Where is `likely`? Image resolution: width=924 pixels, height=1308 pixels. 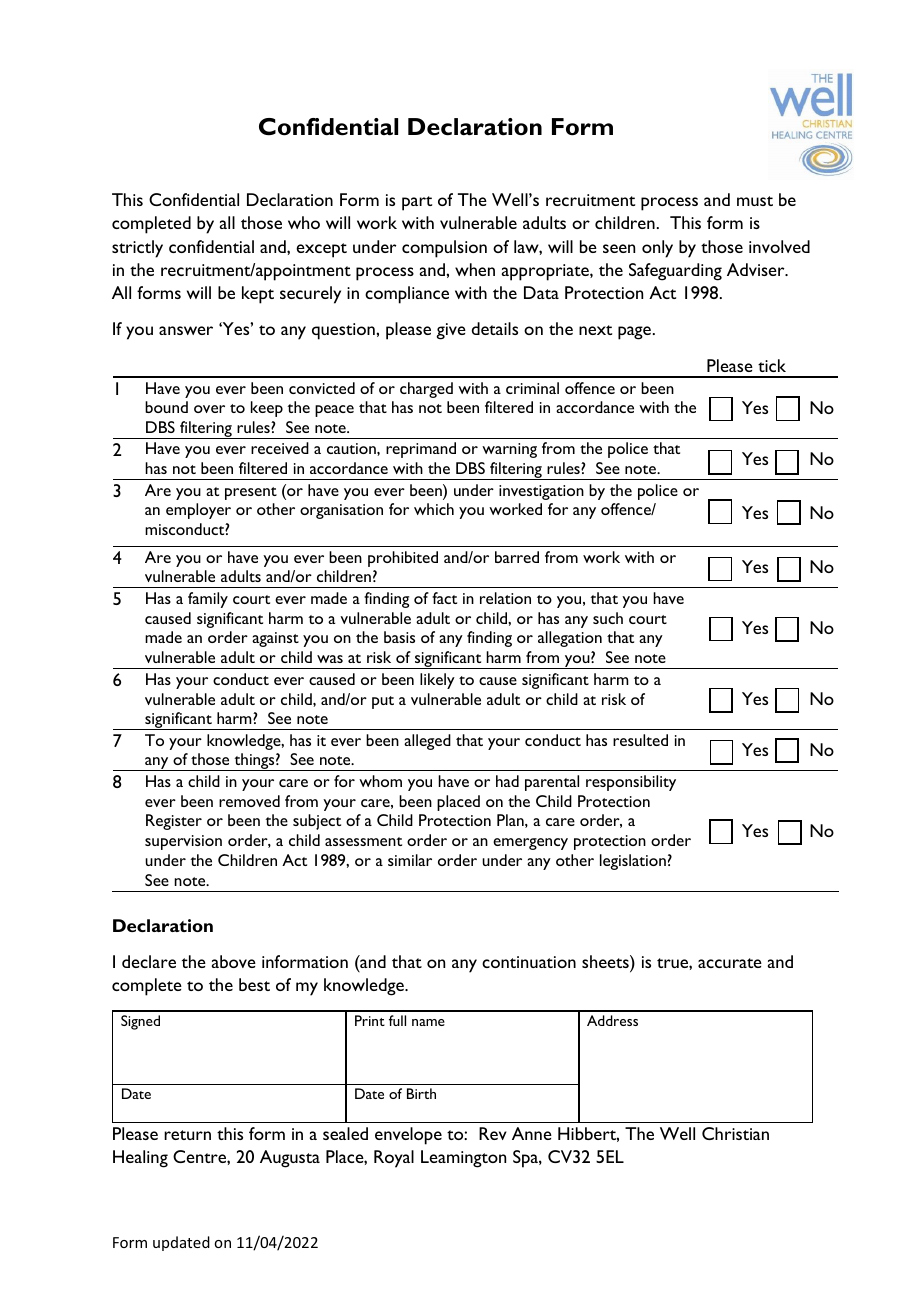 likely is located at coordinates (437, 681).
